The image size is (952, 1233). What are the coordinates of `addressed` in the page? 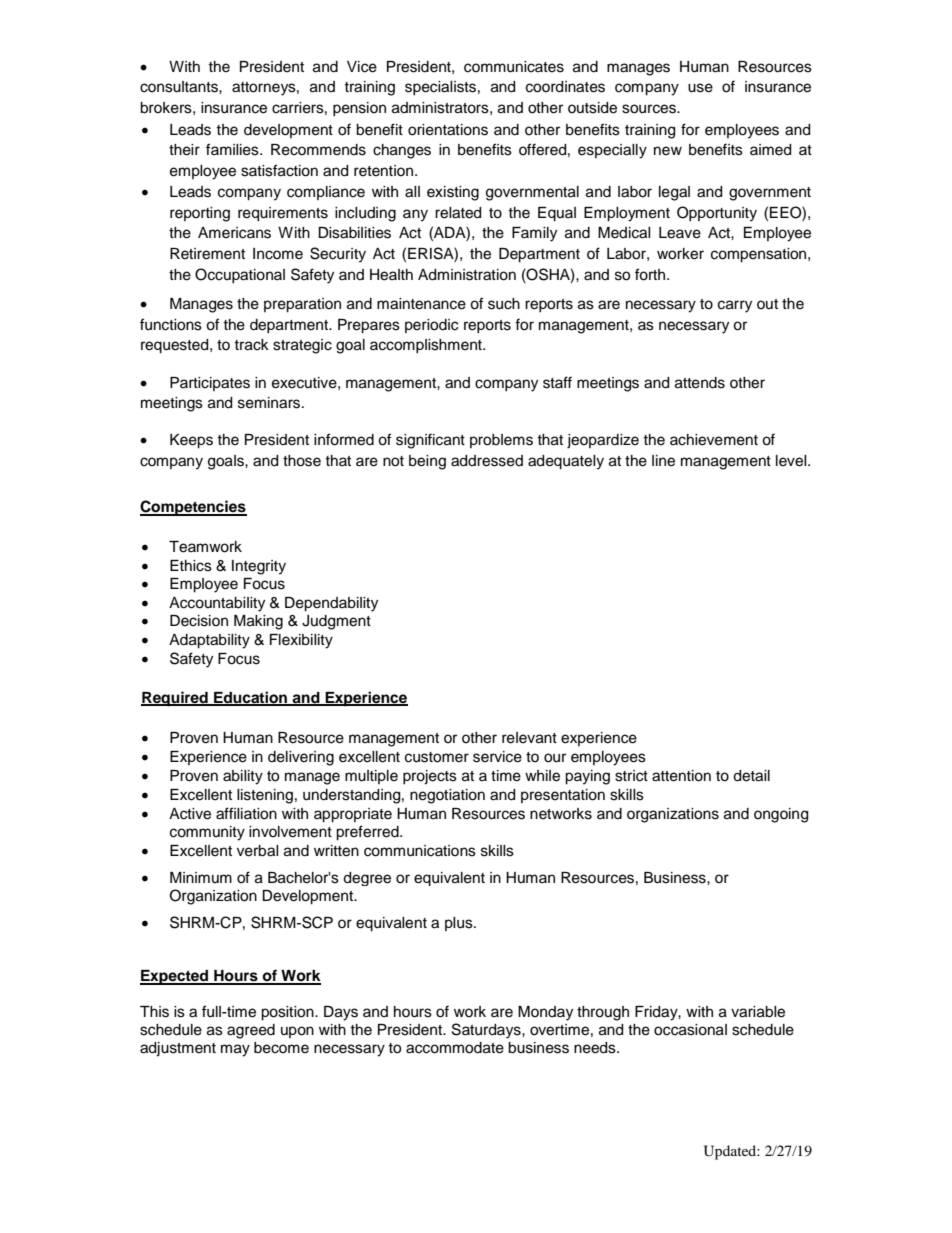 It's located at (487, 461).
